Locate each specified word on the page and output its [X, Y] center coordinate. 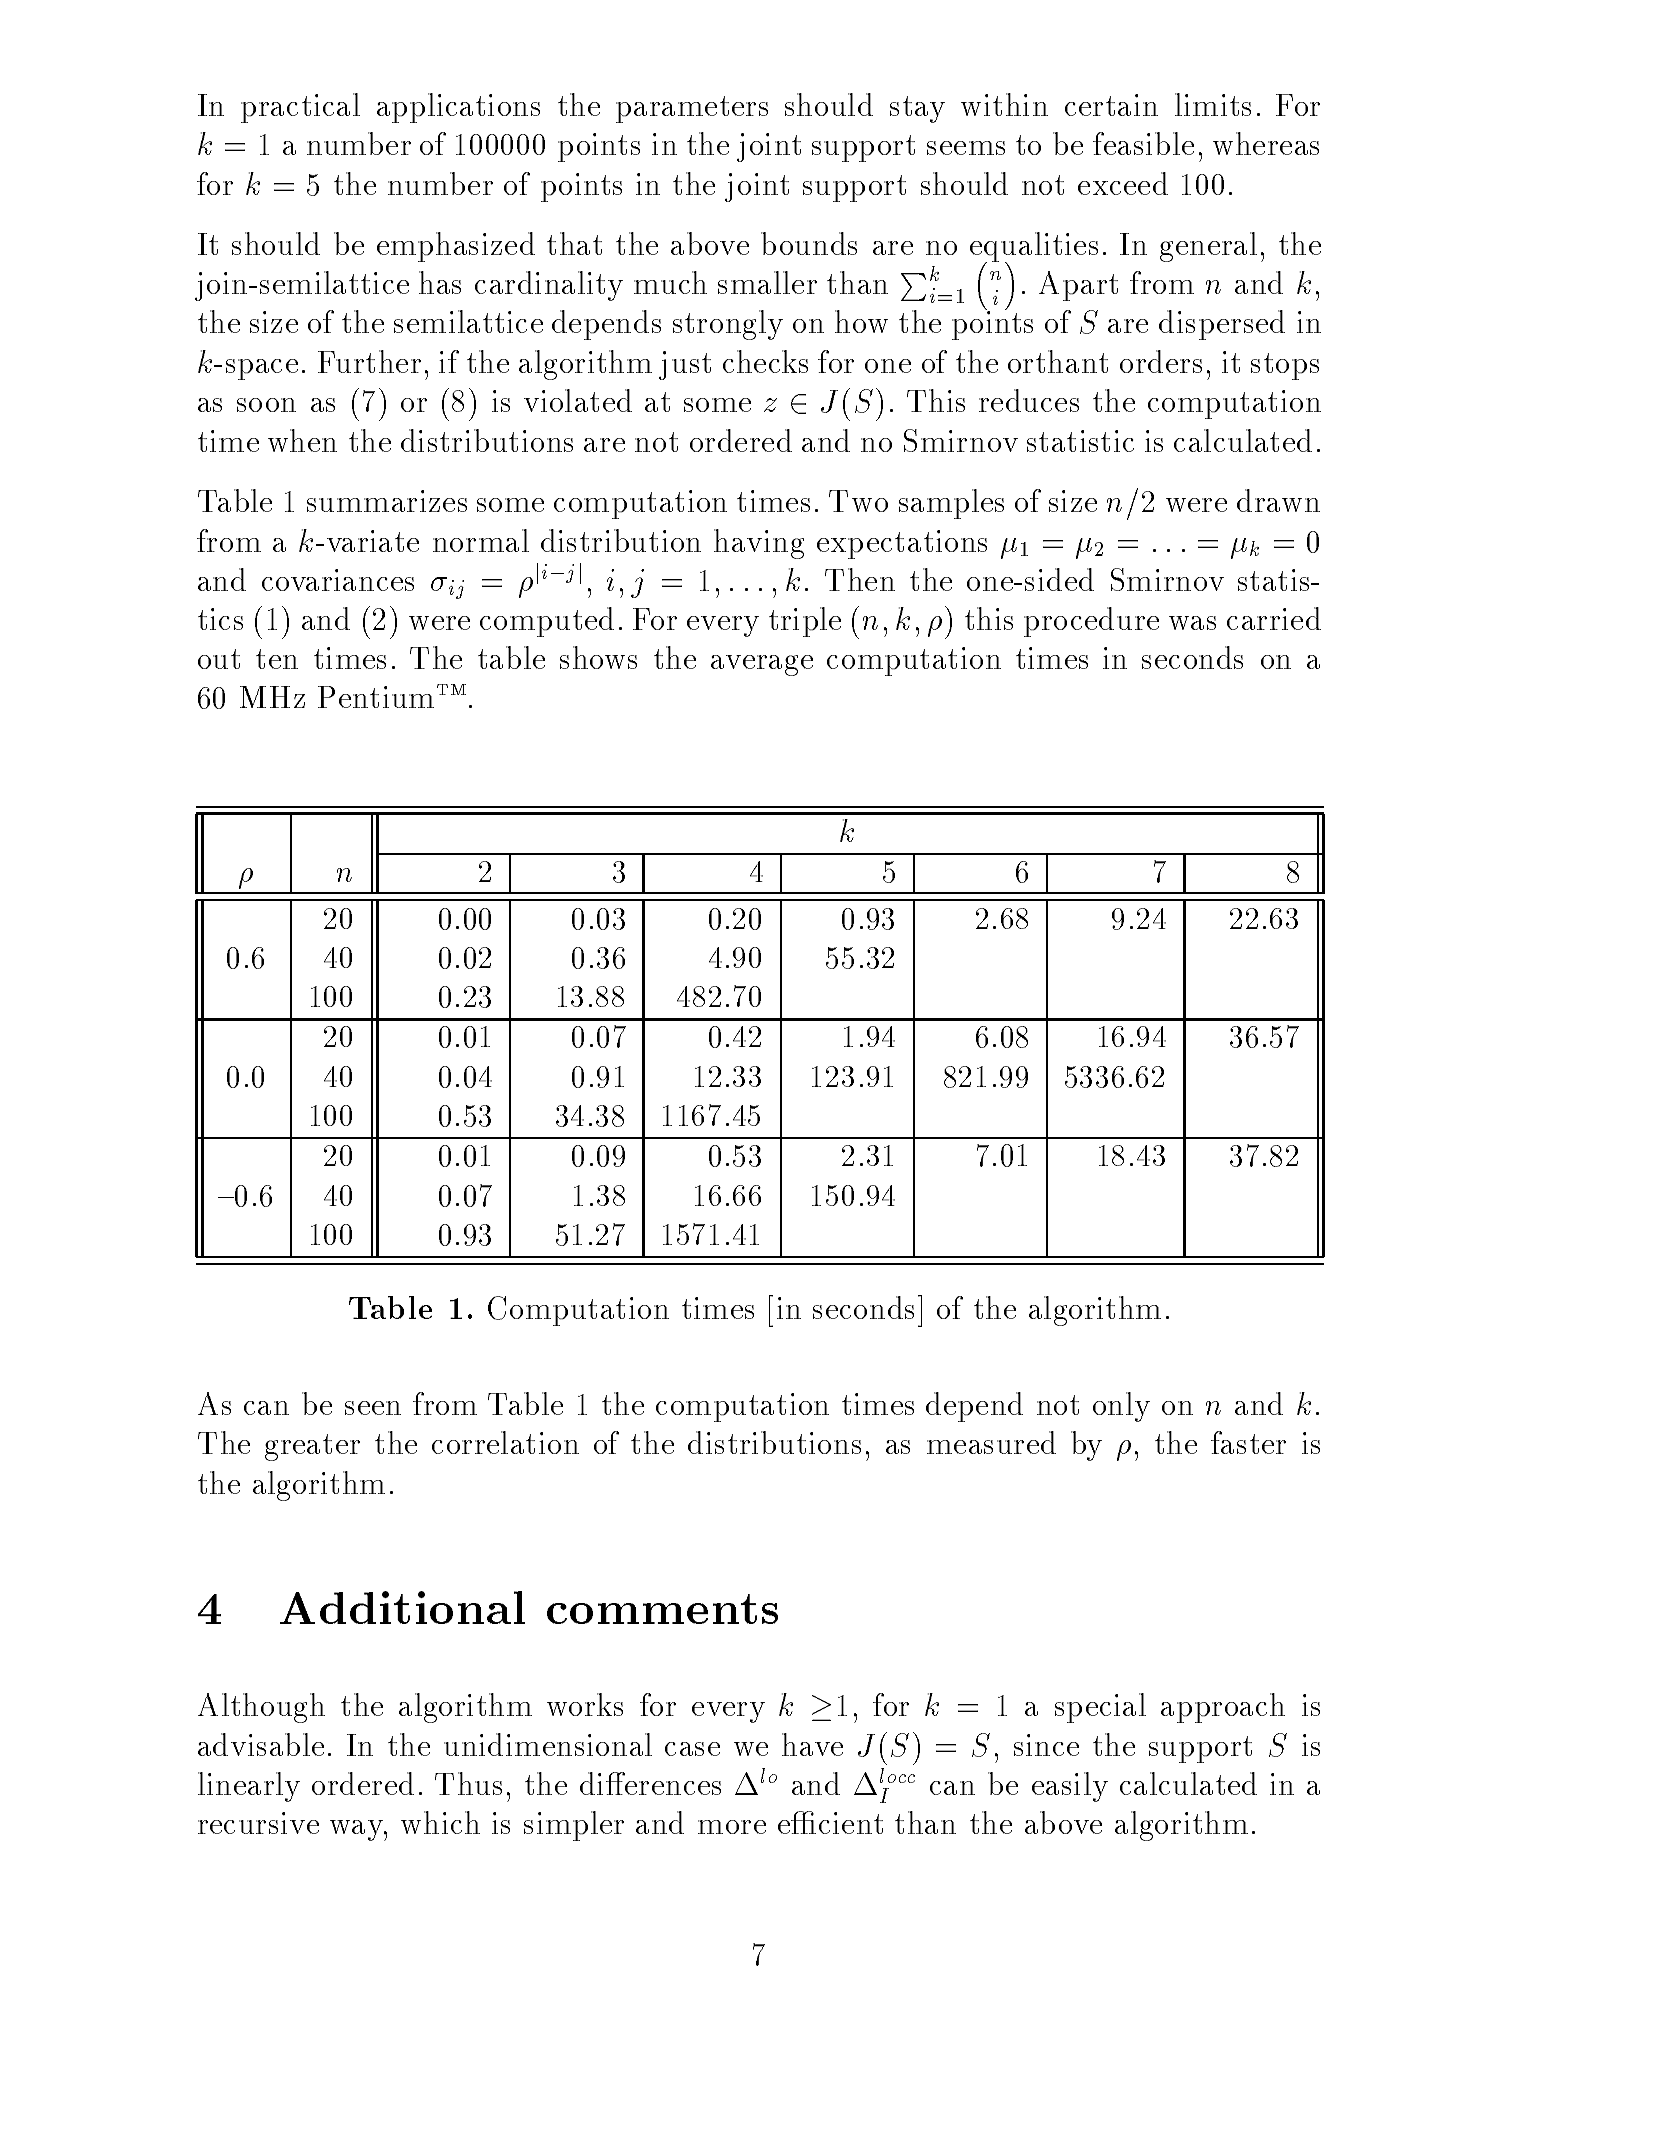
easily [1070, 1787]
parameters [692, 109]
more [732, 1827]
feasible [1143, 143]
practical [300, 108]
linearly [249, 1787]
